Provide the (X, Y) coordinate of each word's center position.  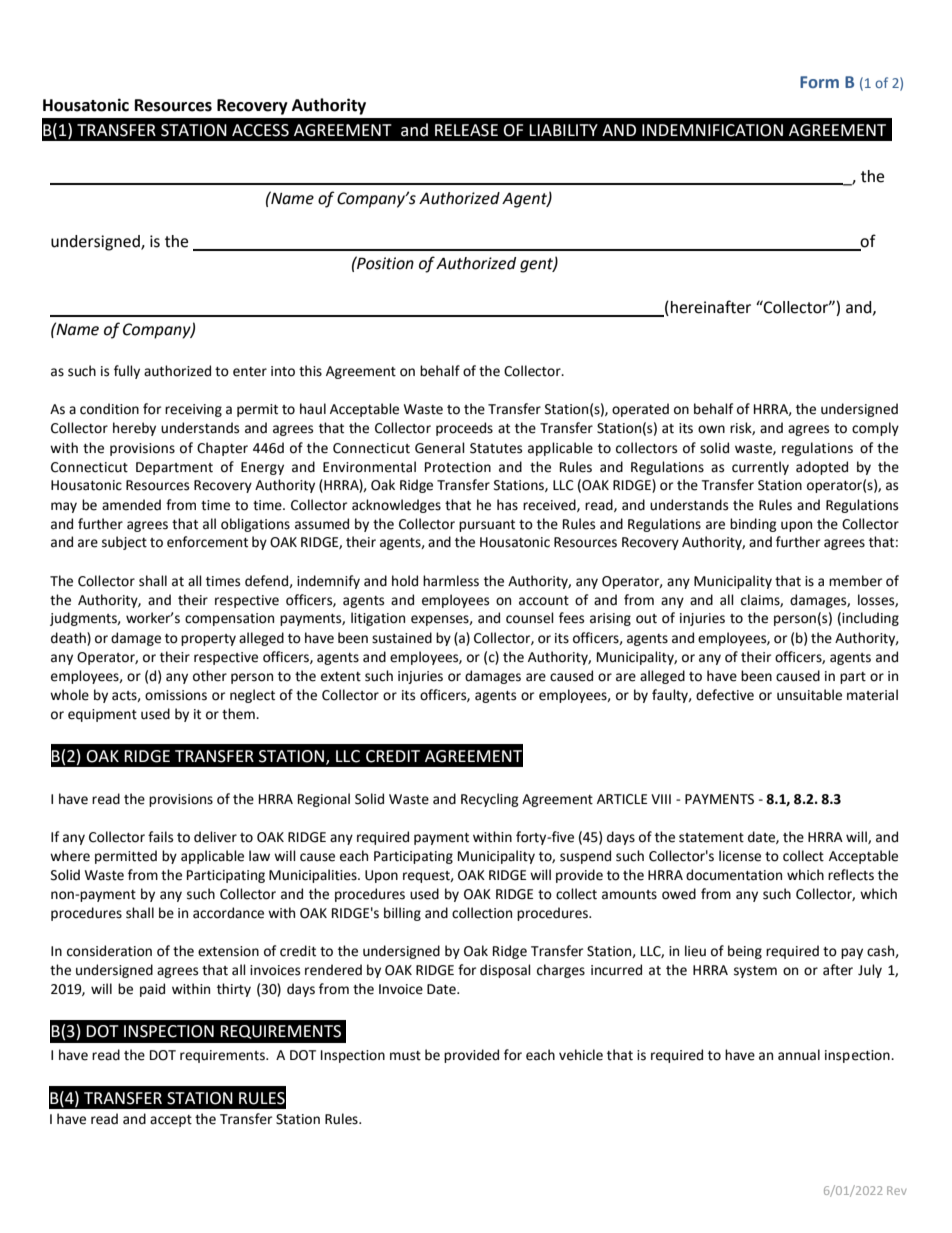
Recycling (490, 800)
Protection (458, 467)
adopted (822, 468)
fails (160, 837)
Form (819, 82)
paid (152, 990)
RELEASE (466, 130)
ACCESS (260, 130)
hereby (134, 429)
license (740, 856)
